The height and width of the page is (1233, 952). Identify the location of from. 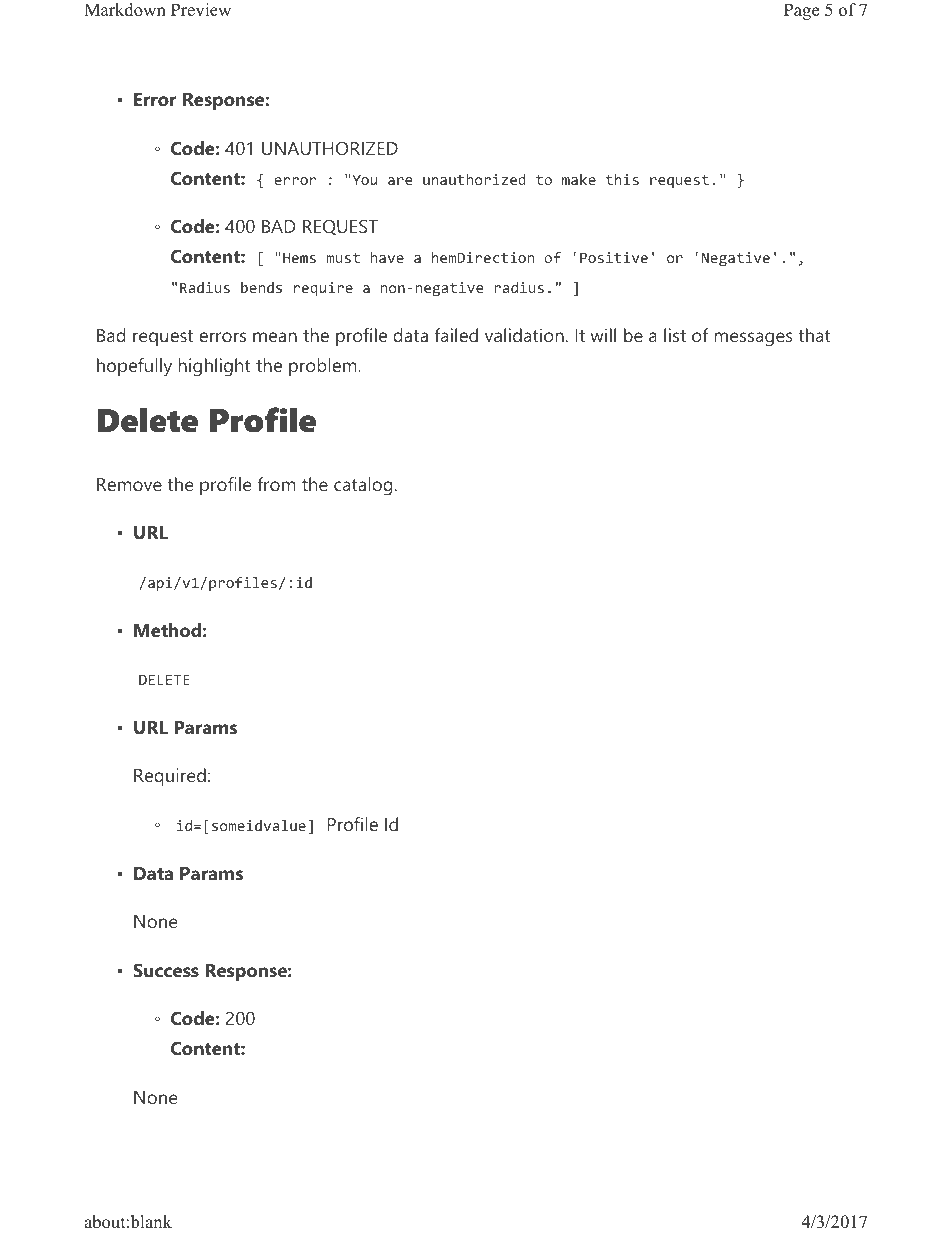
(276, 484).
